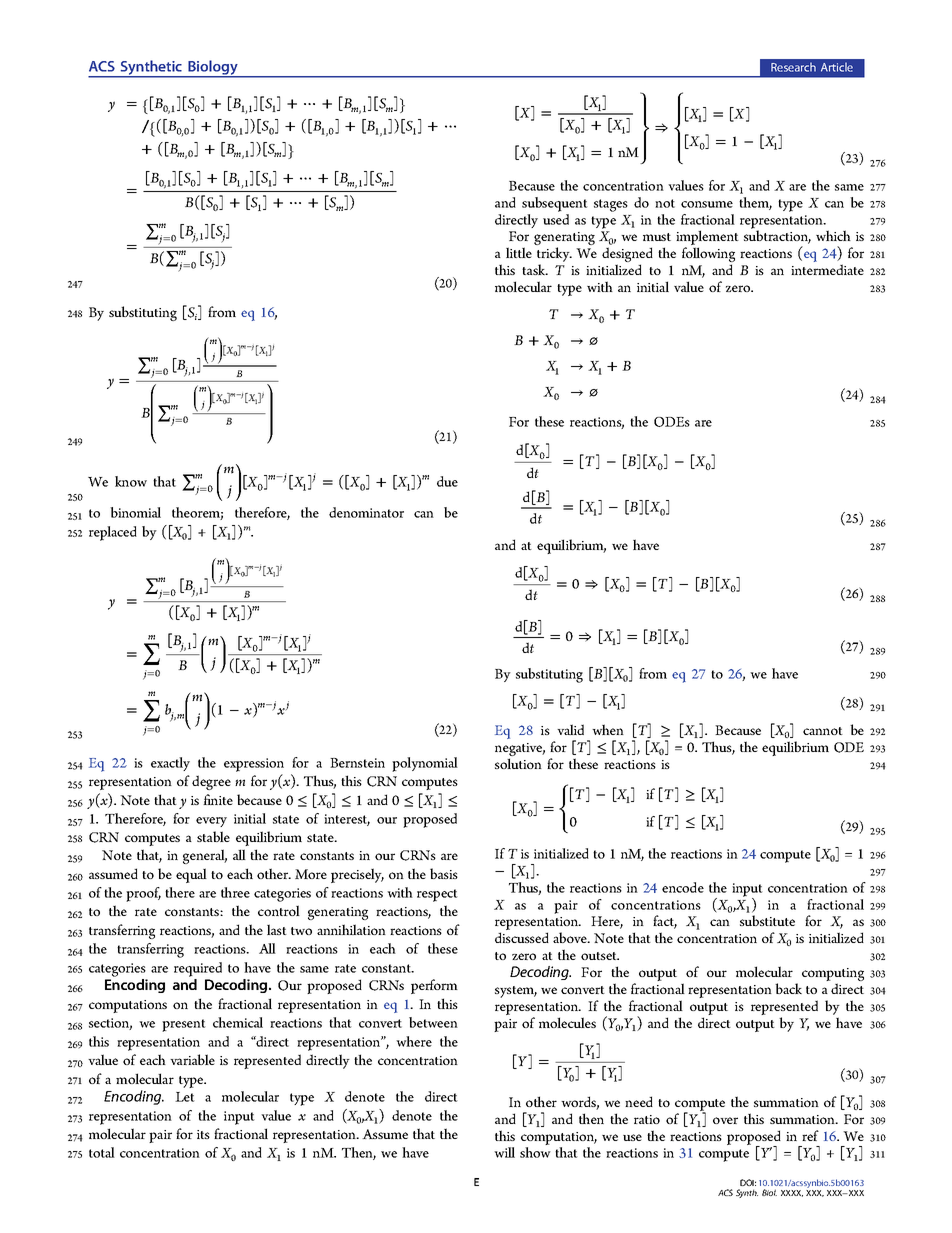  I want to click on its, so click(203, 1134).
